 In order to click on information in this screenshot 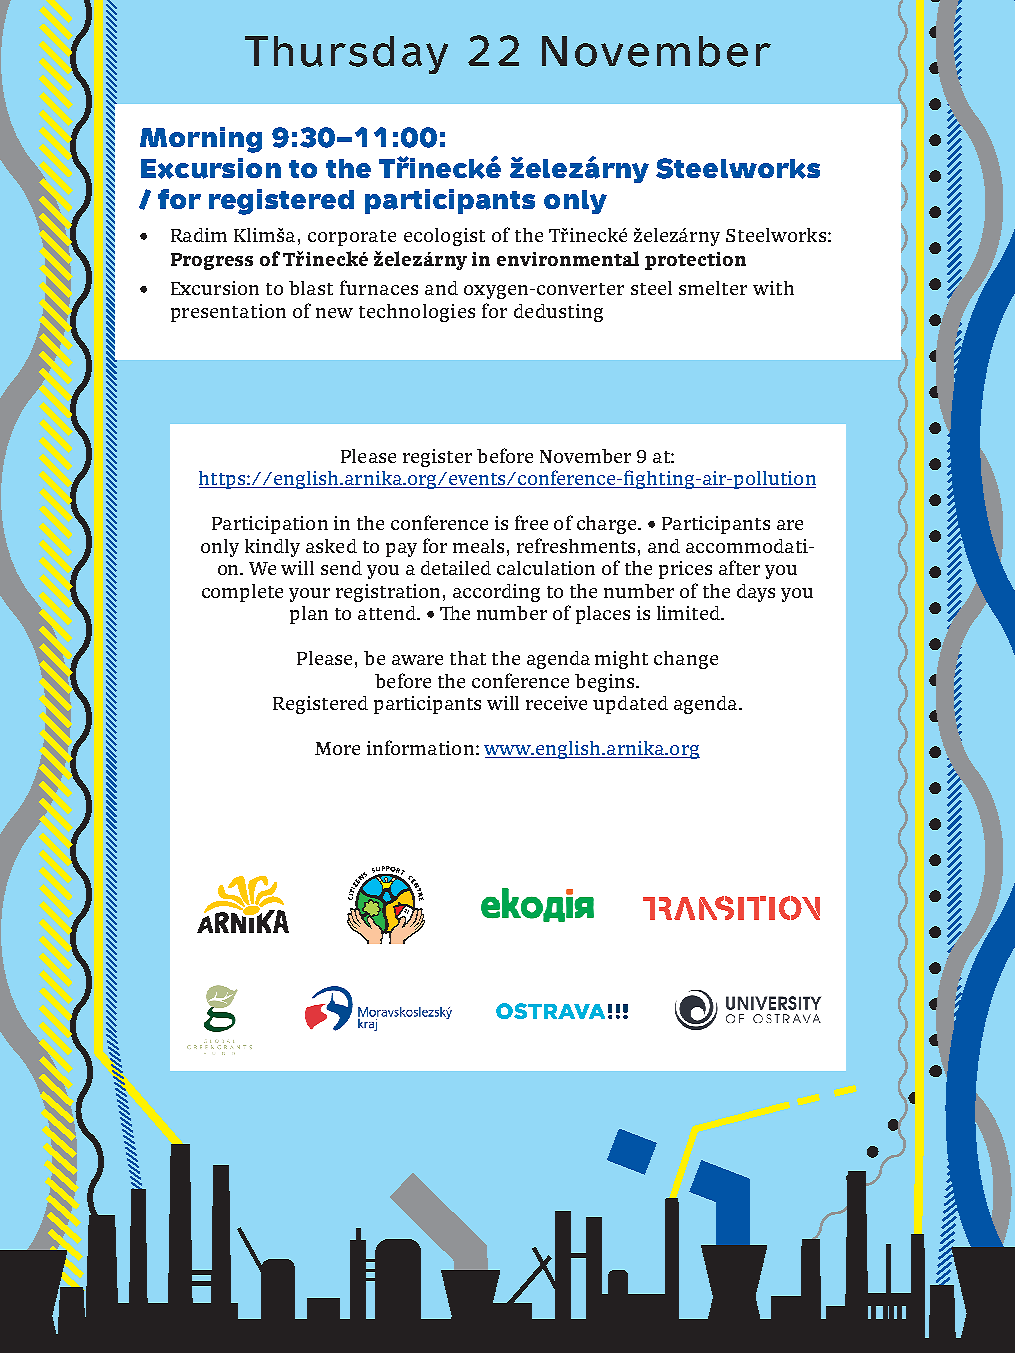, I will do `click(422, 747)`.
